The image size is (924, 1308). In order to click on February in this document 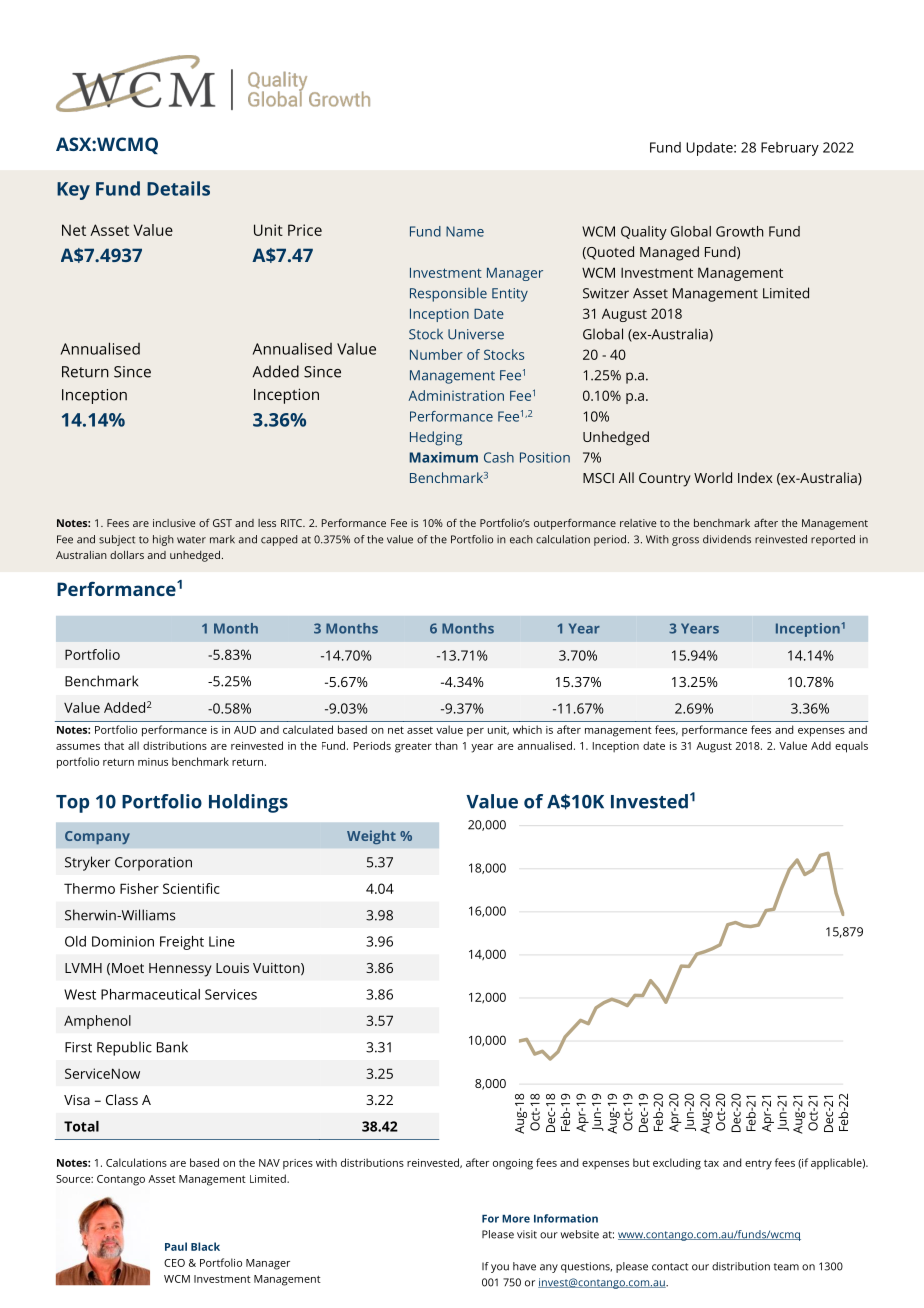, I will do `click(790, 149)`.
